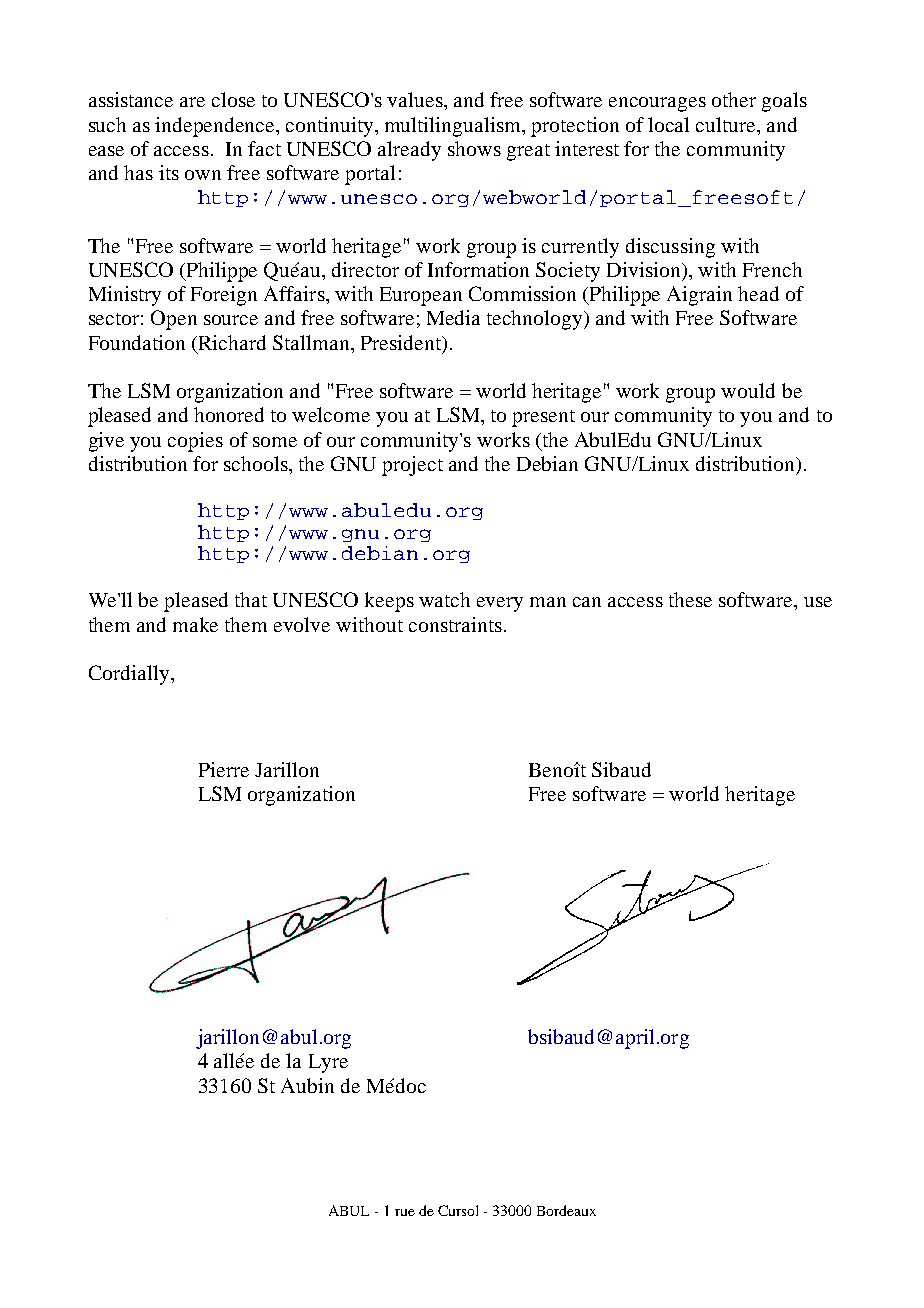  I want to click on culture, so click(727, 124).
